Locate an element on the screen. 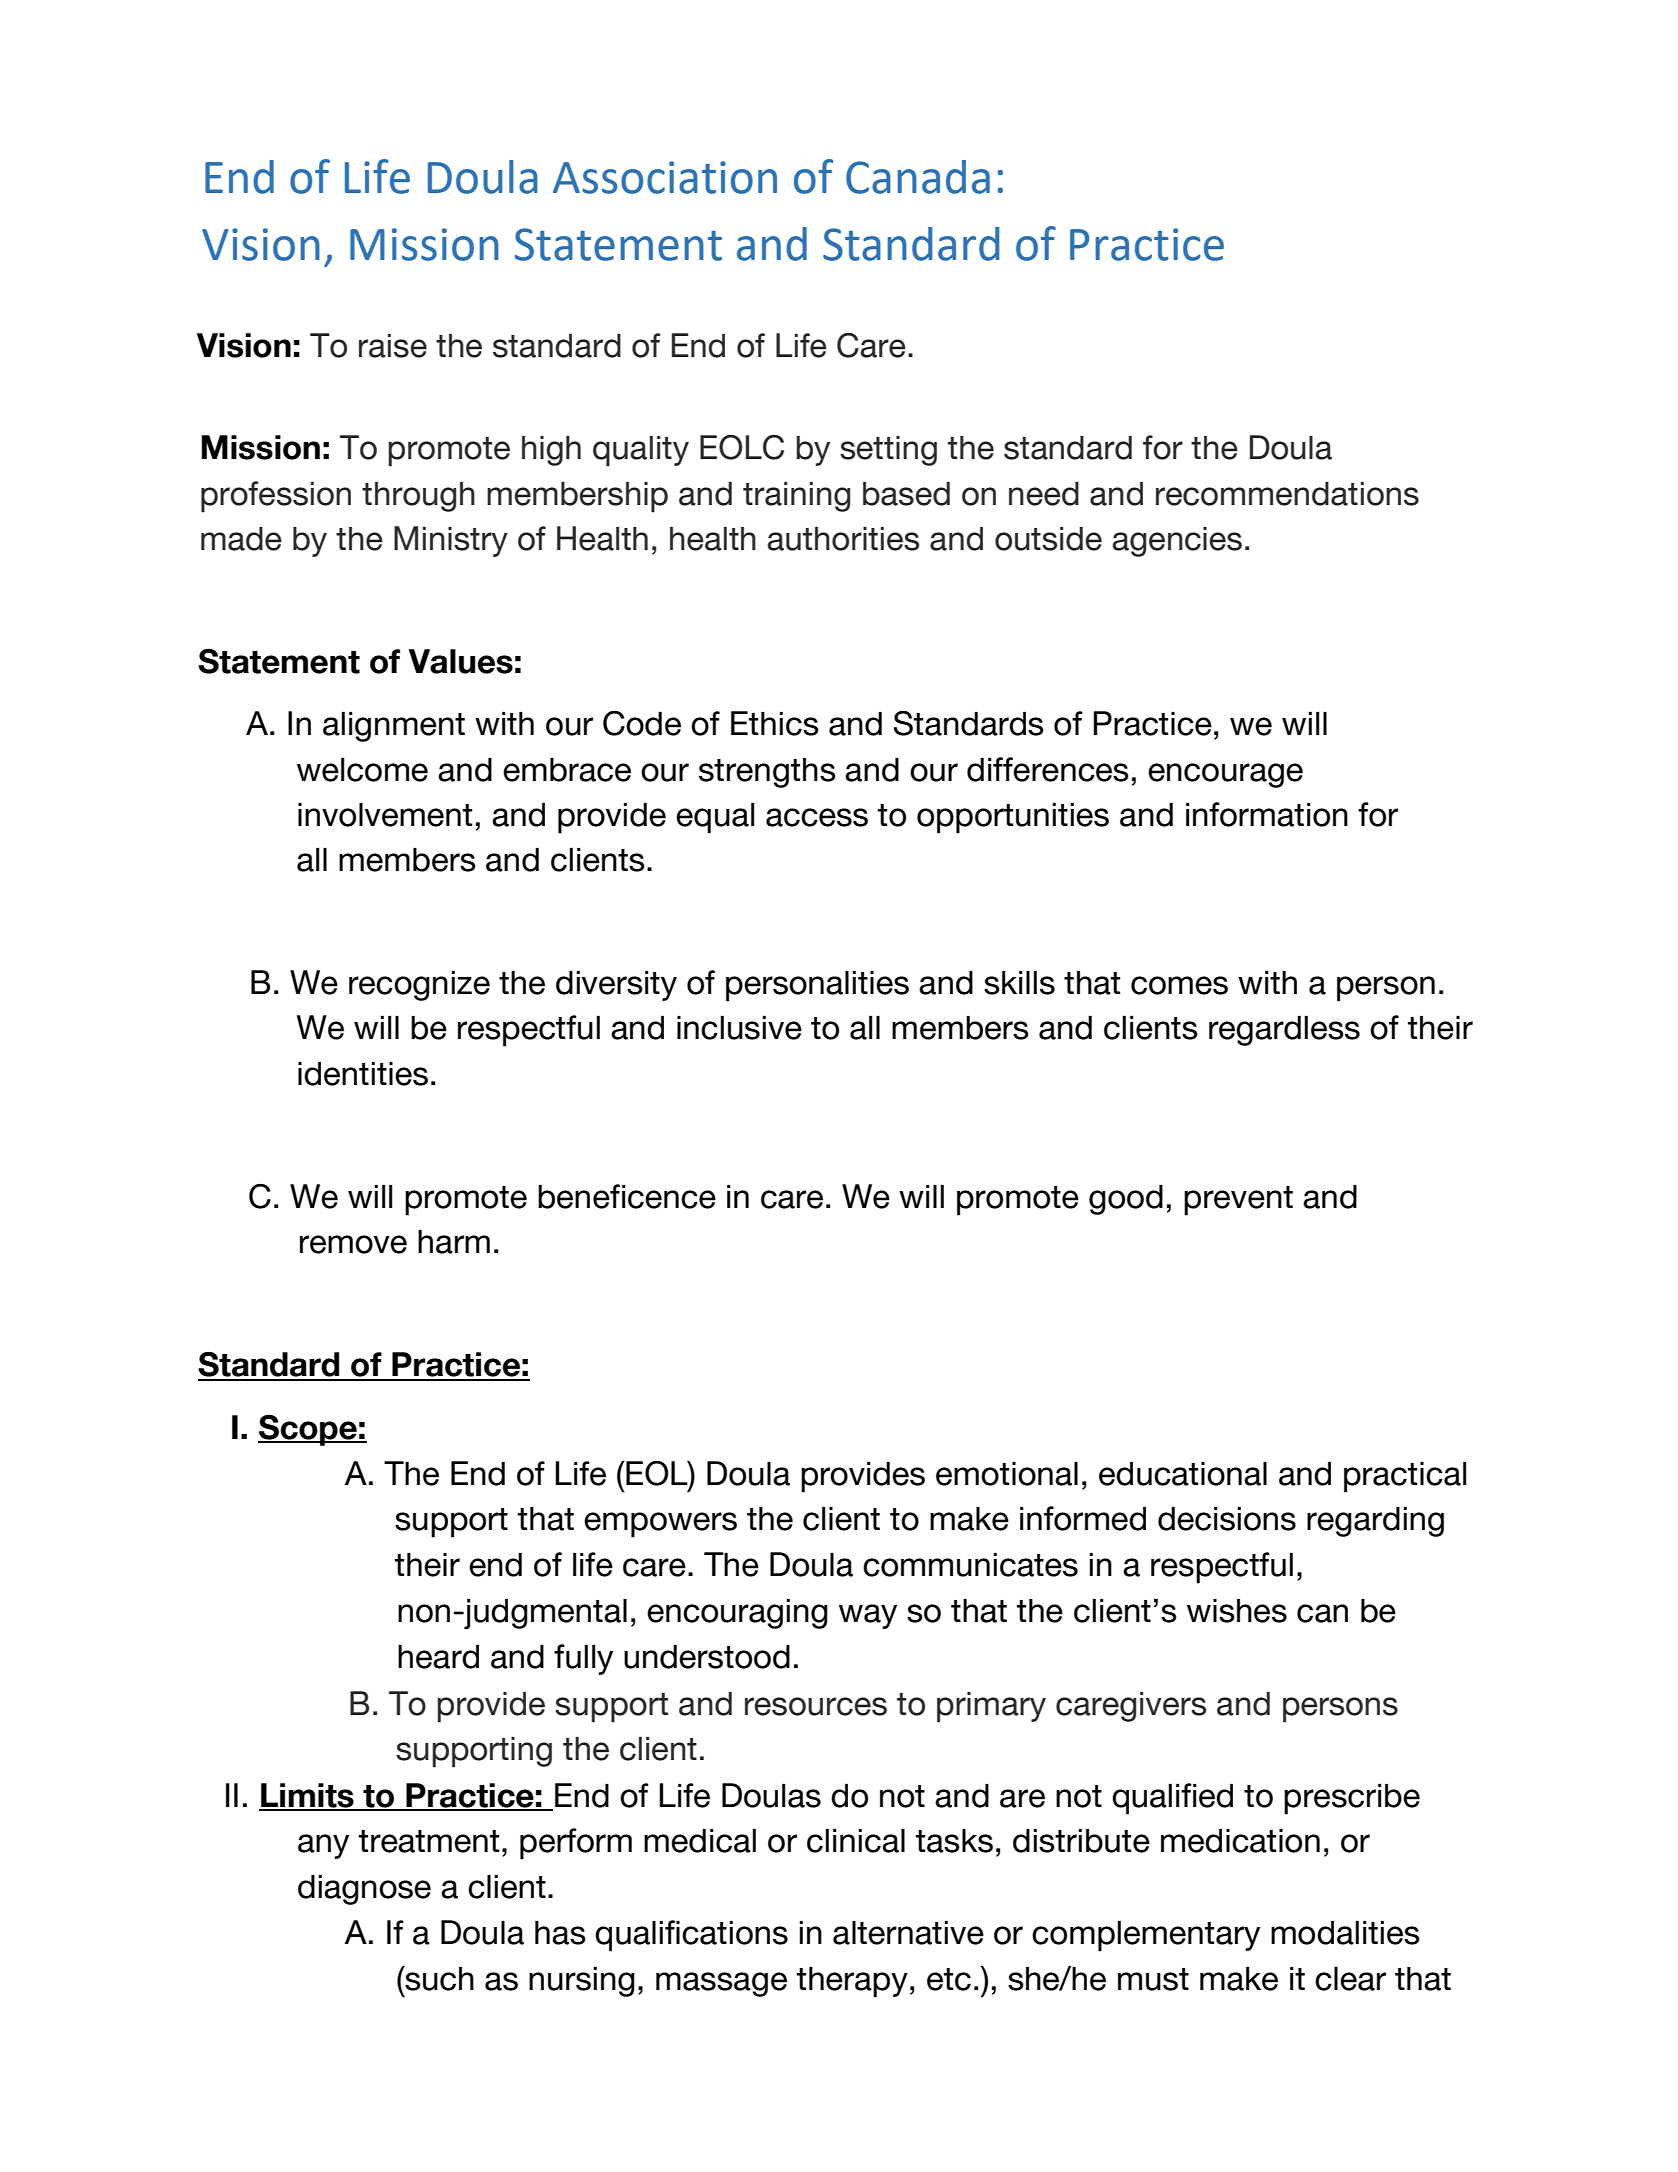 The width and height of the screenshot is (1678, 2172). recommendations is located at coordinates (1287, 494).
